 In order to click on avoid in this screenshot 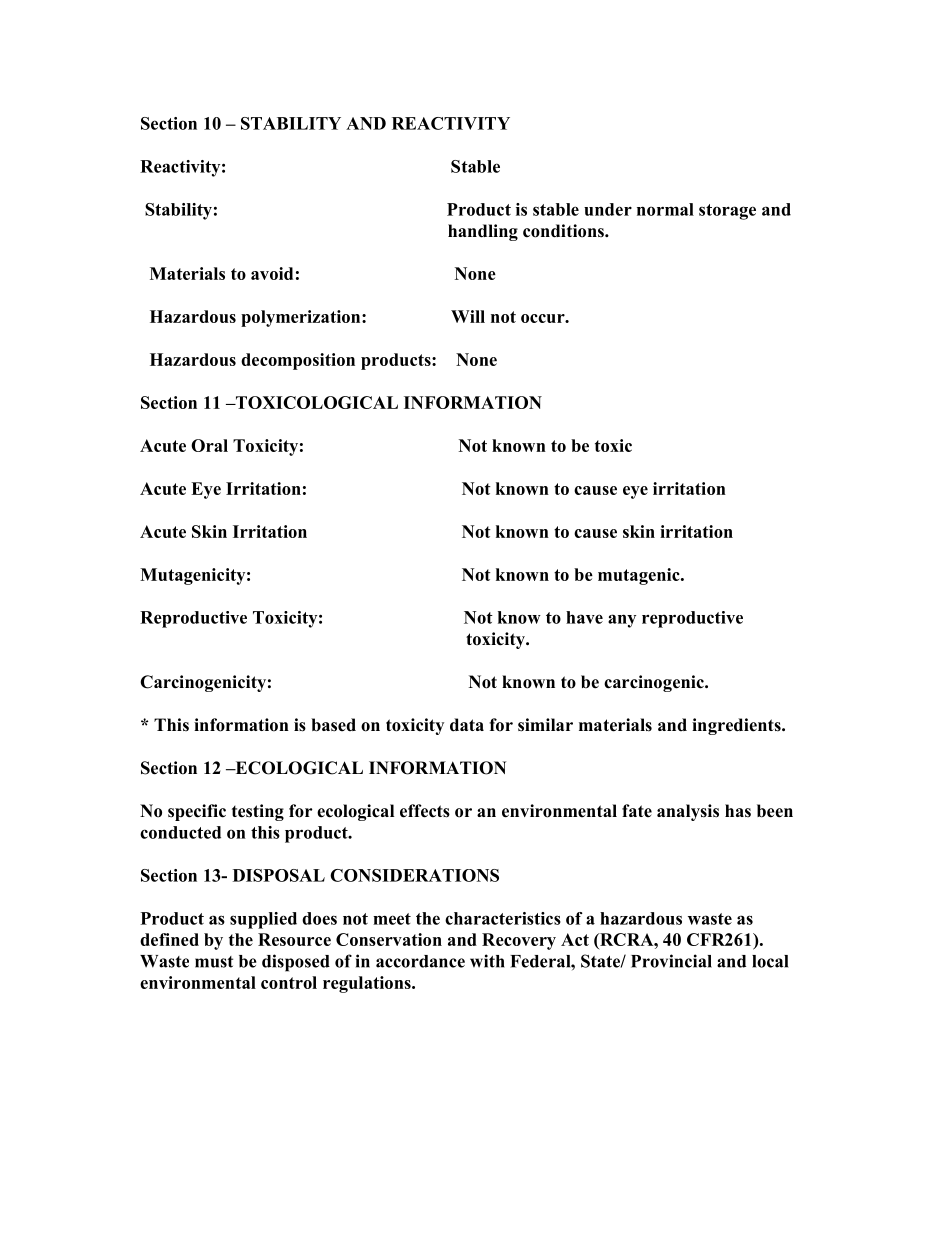, I will do `click(272, 273)`.
